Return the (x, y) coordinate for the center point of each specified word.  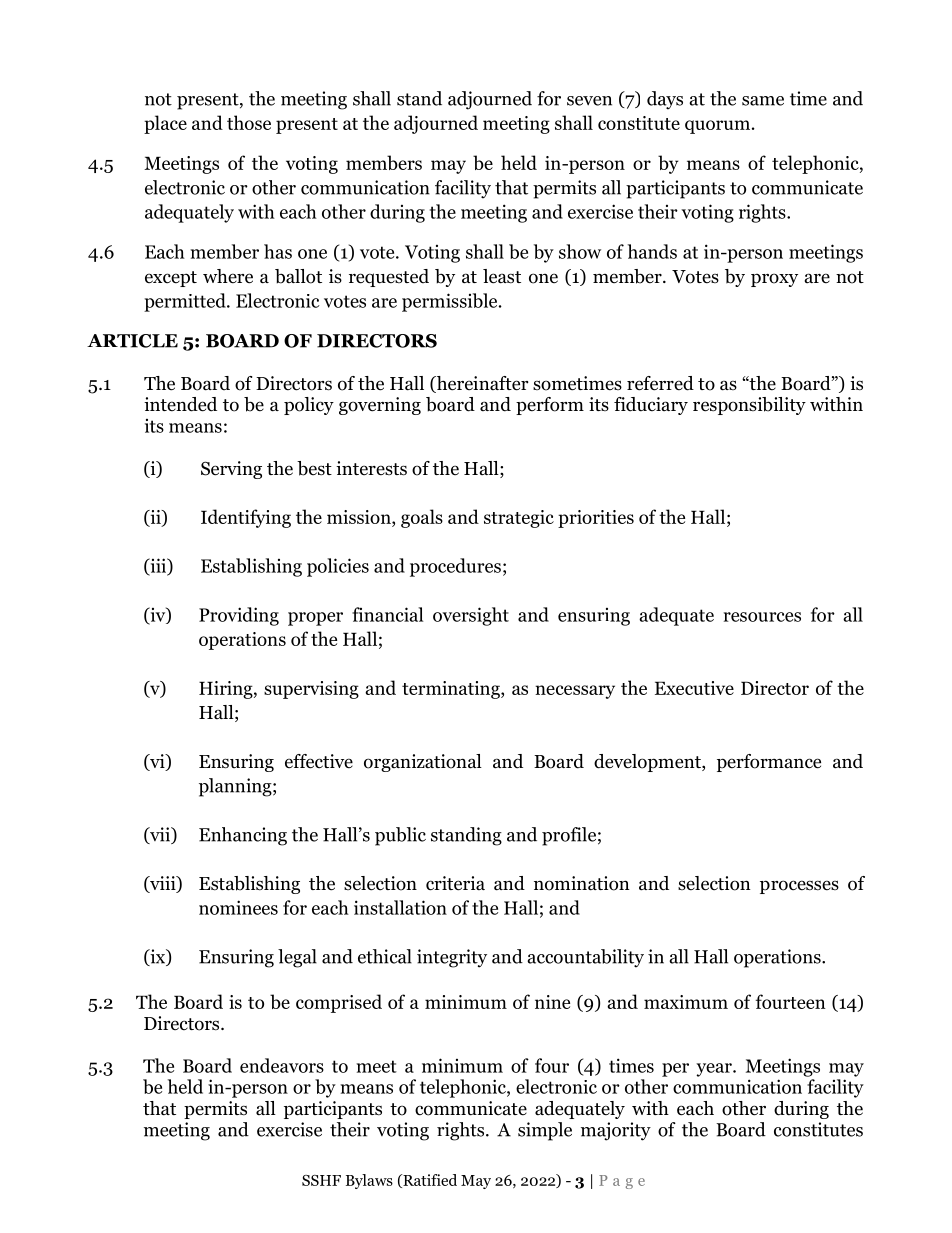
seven (589, 101)
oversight (471, 616)
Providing (239, 616)
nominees (238, 907)
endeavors (282, 1065)
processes (799, 887)
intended (180, 404)
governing (380, 406)
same (763, 101)
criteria (455, 883)
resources (762, 617)
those (249, 122)
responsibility (749, 406)
